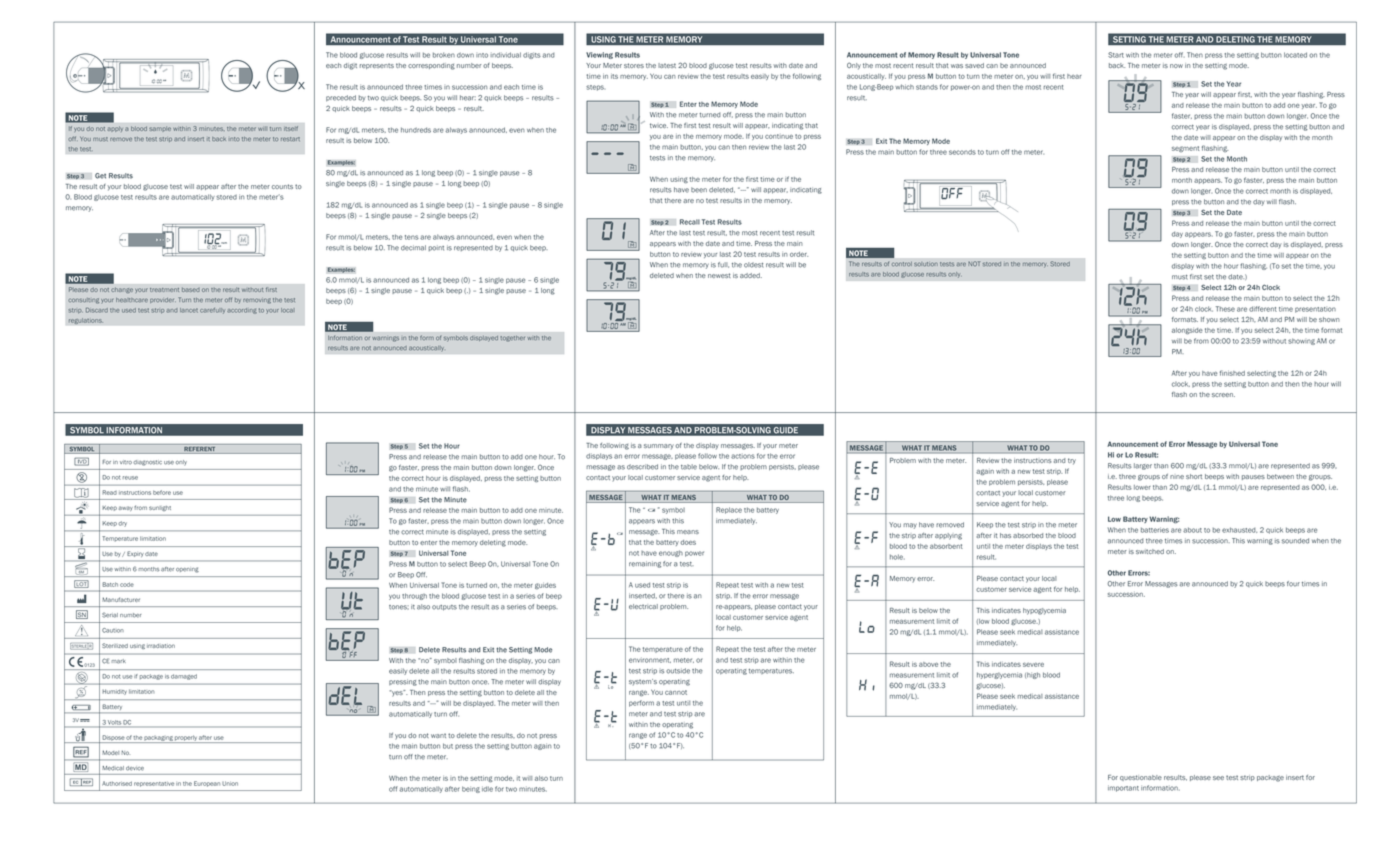 The image size is (1400, 847). What do you see at coordinates (230, 783) in the page?
I see `Union` at bounding box center [230, 783].
